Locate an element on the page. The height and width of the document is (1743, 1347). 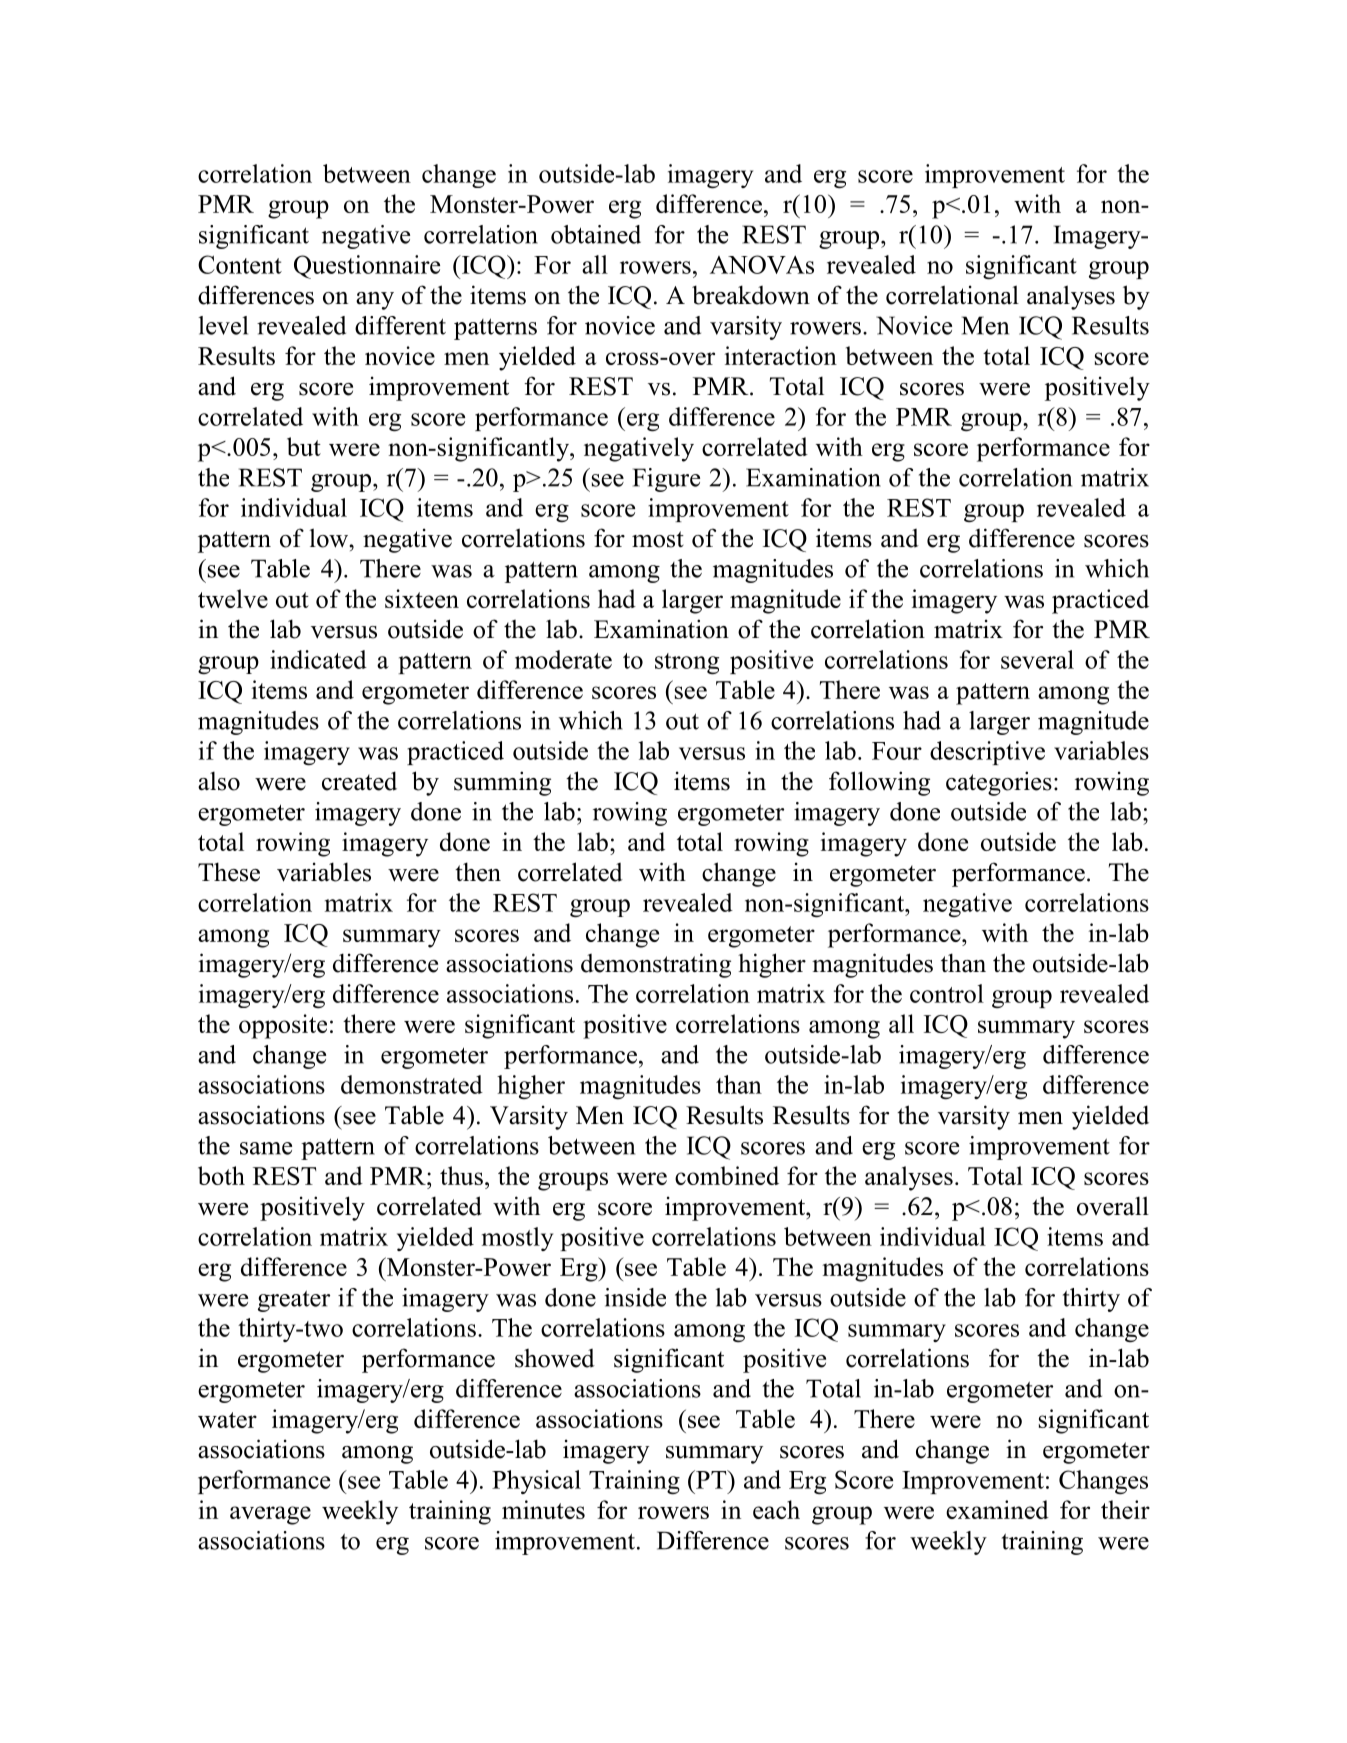
sixteen is located at coordinates (422, 598).
